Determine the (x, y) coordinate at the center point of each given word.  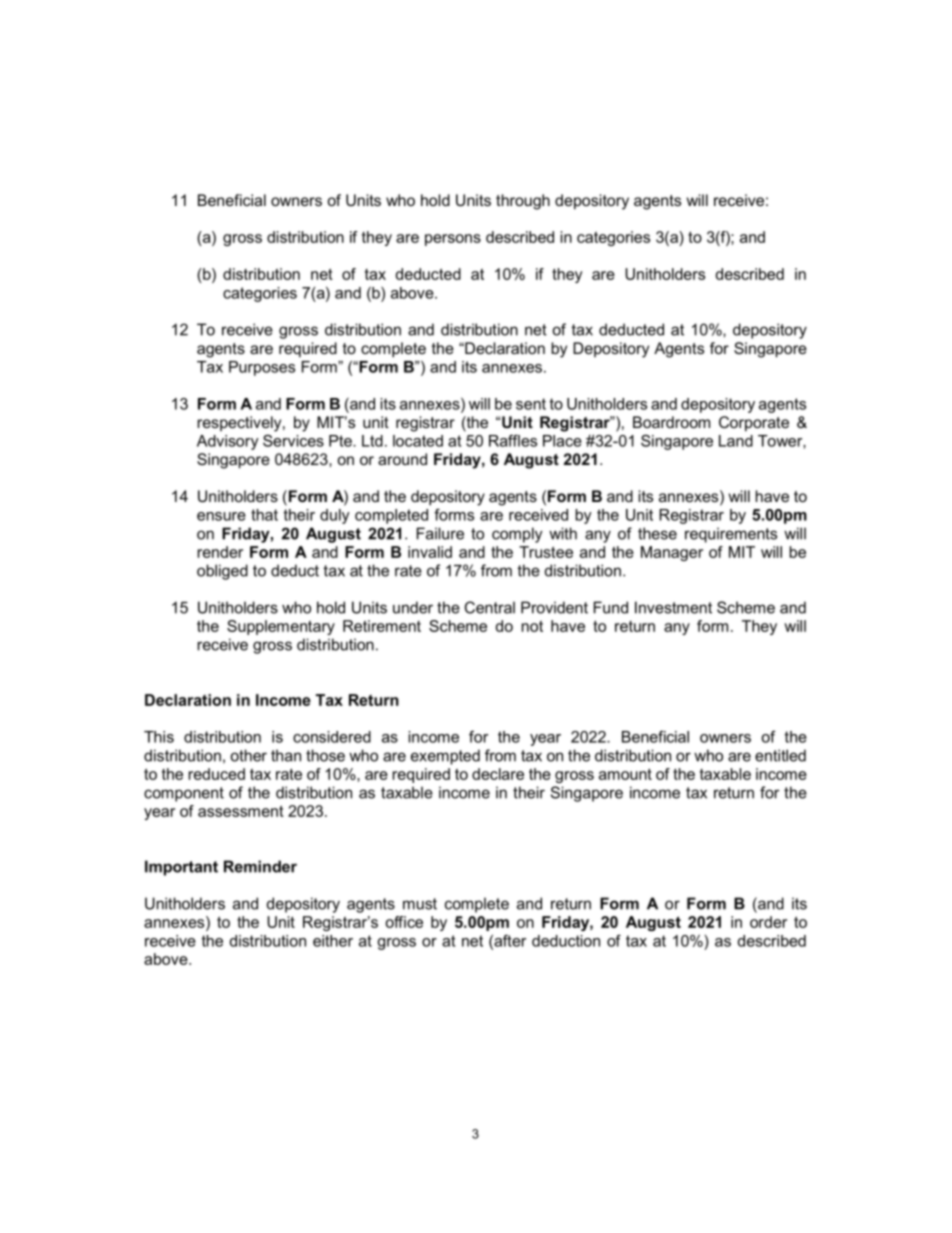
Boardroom (671, 422)
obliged (222, 572)
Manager (672, 553)
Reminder (260, 866)
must (420, 904)
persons (453, 240)
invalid (430, 552)
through (523, 202)
